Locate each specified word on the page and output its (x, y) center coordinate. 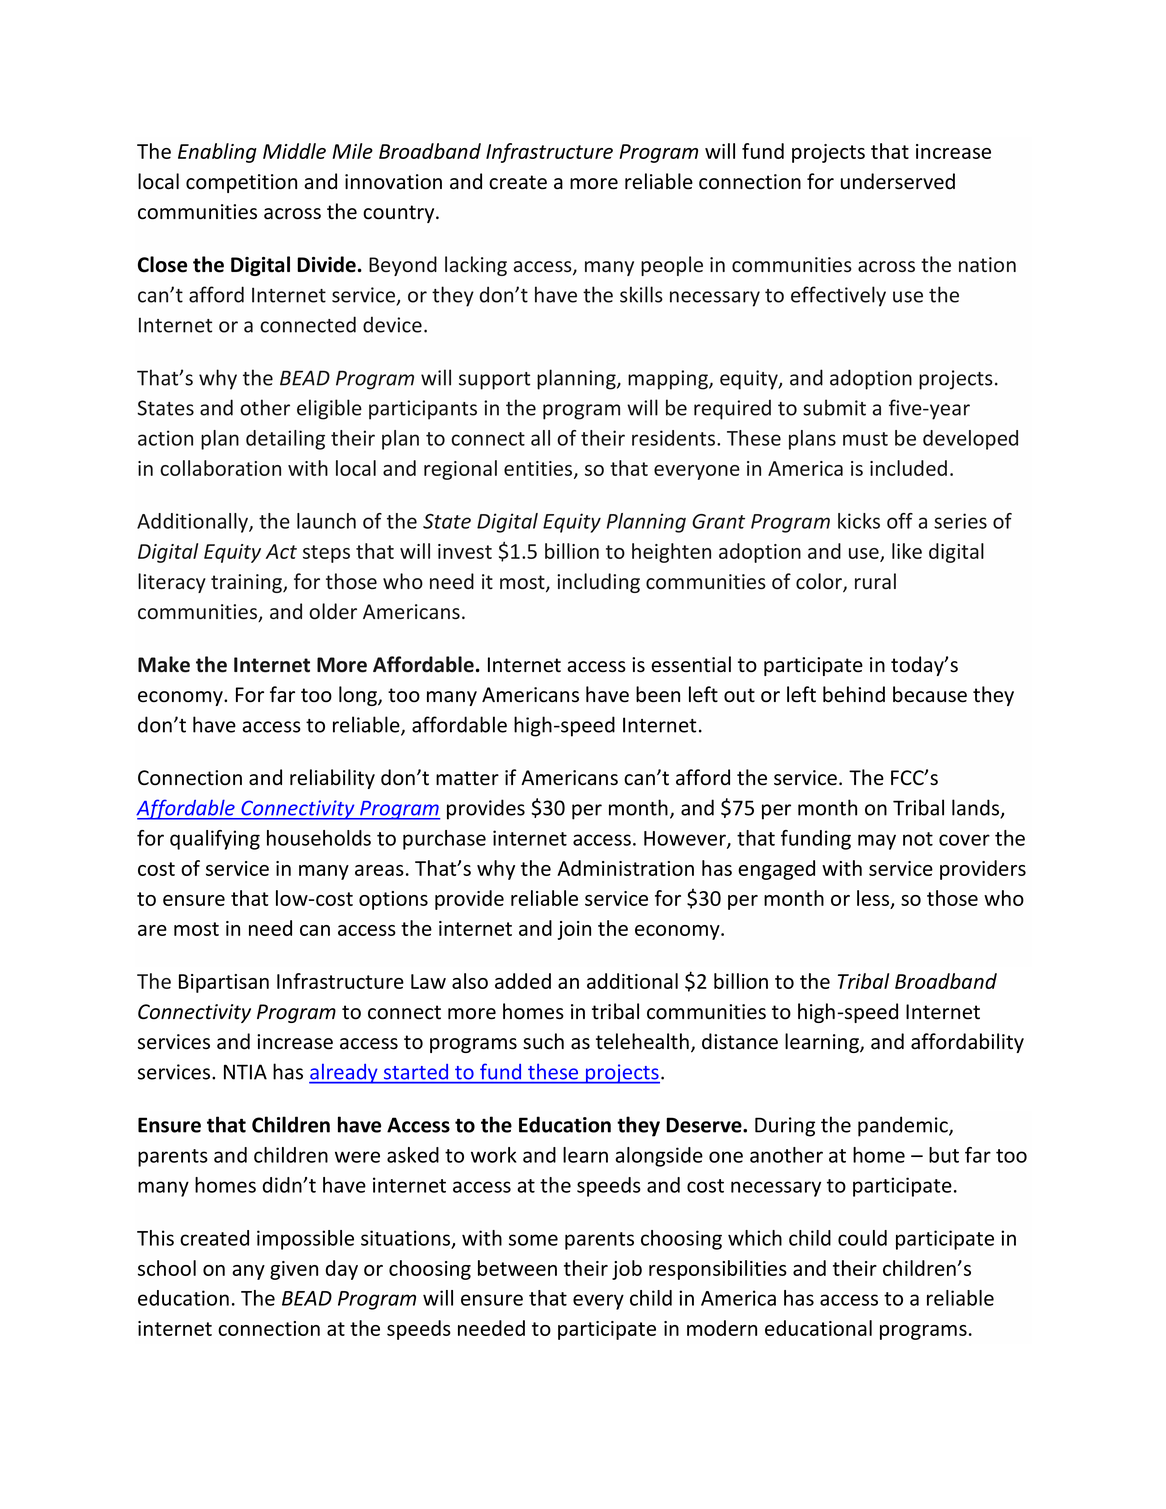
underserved (898, 181)
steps (326, 554)
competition (241, 183)
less (874, 899)
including (598, 583)
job (627, 1270)
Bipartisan (224, 983)
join (574, 930)
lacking (476, 266)
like (907, 551)
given (294, 1270)
